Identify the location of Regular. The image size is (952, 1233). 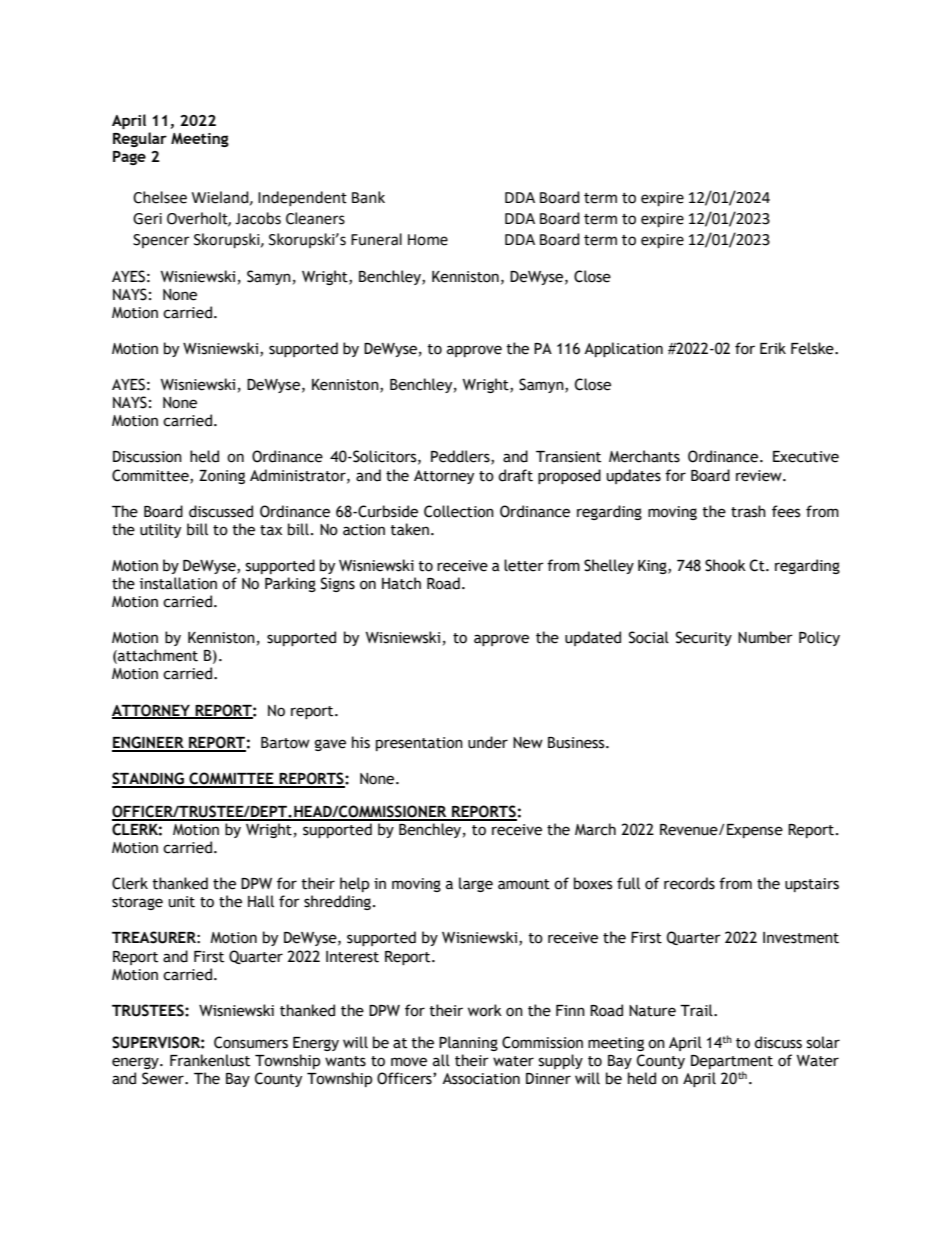
(140, 139).
